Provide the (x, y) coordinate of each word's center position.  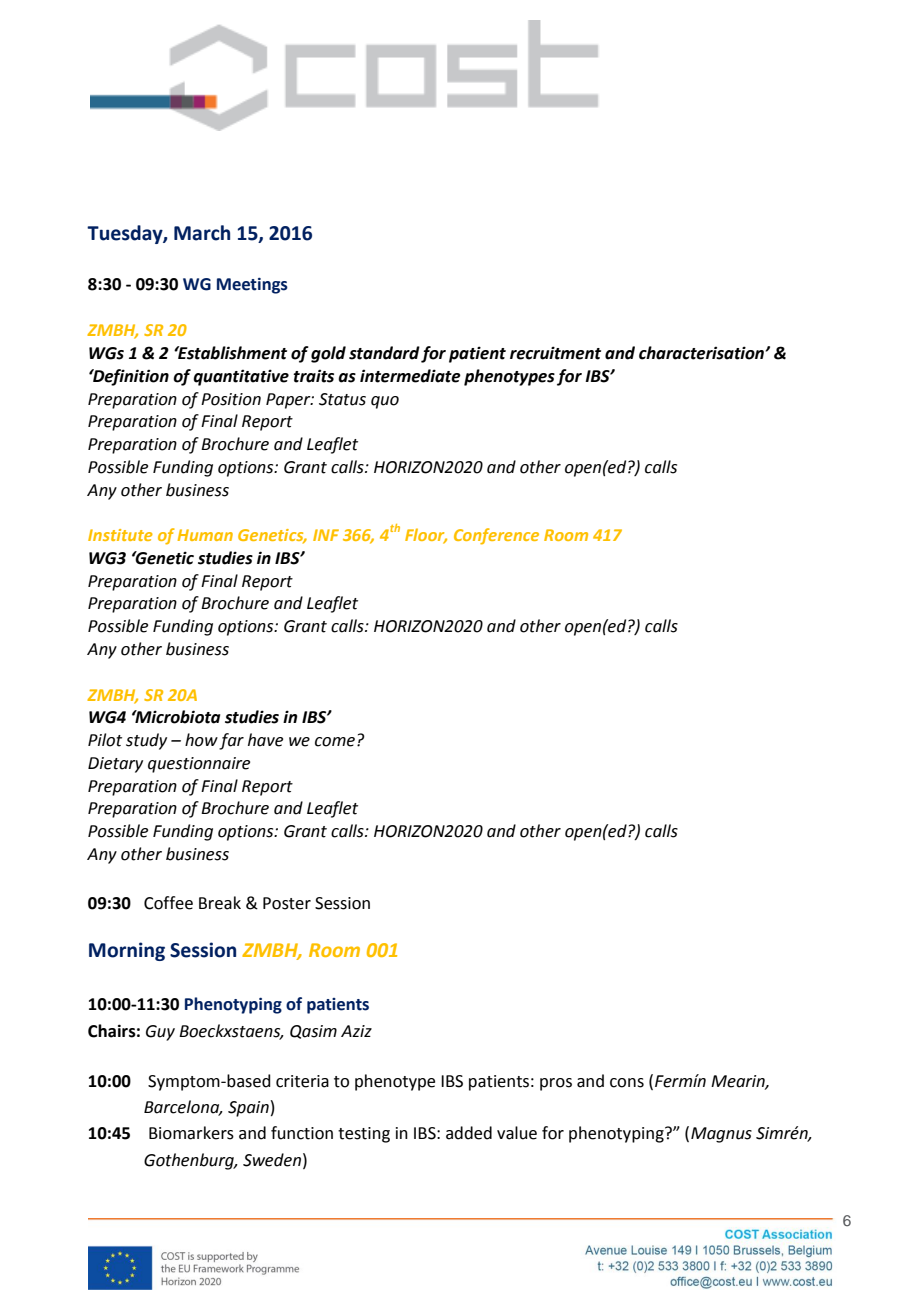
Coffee (168, 903)
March (202, 233)
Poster (287, 903)
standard (384, 353)
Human (205, 535)
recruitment (555, 353)
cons (627, 1083)
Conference (496, 536)
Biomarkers (191, 1133)
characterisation (702, 353)
